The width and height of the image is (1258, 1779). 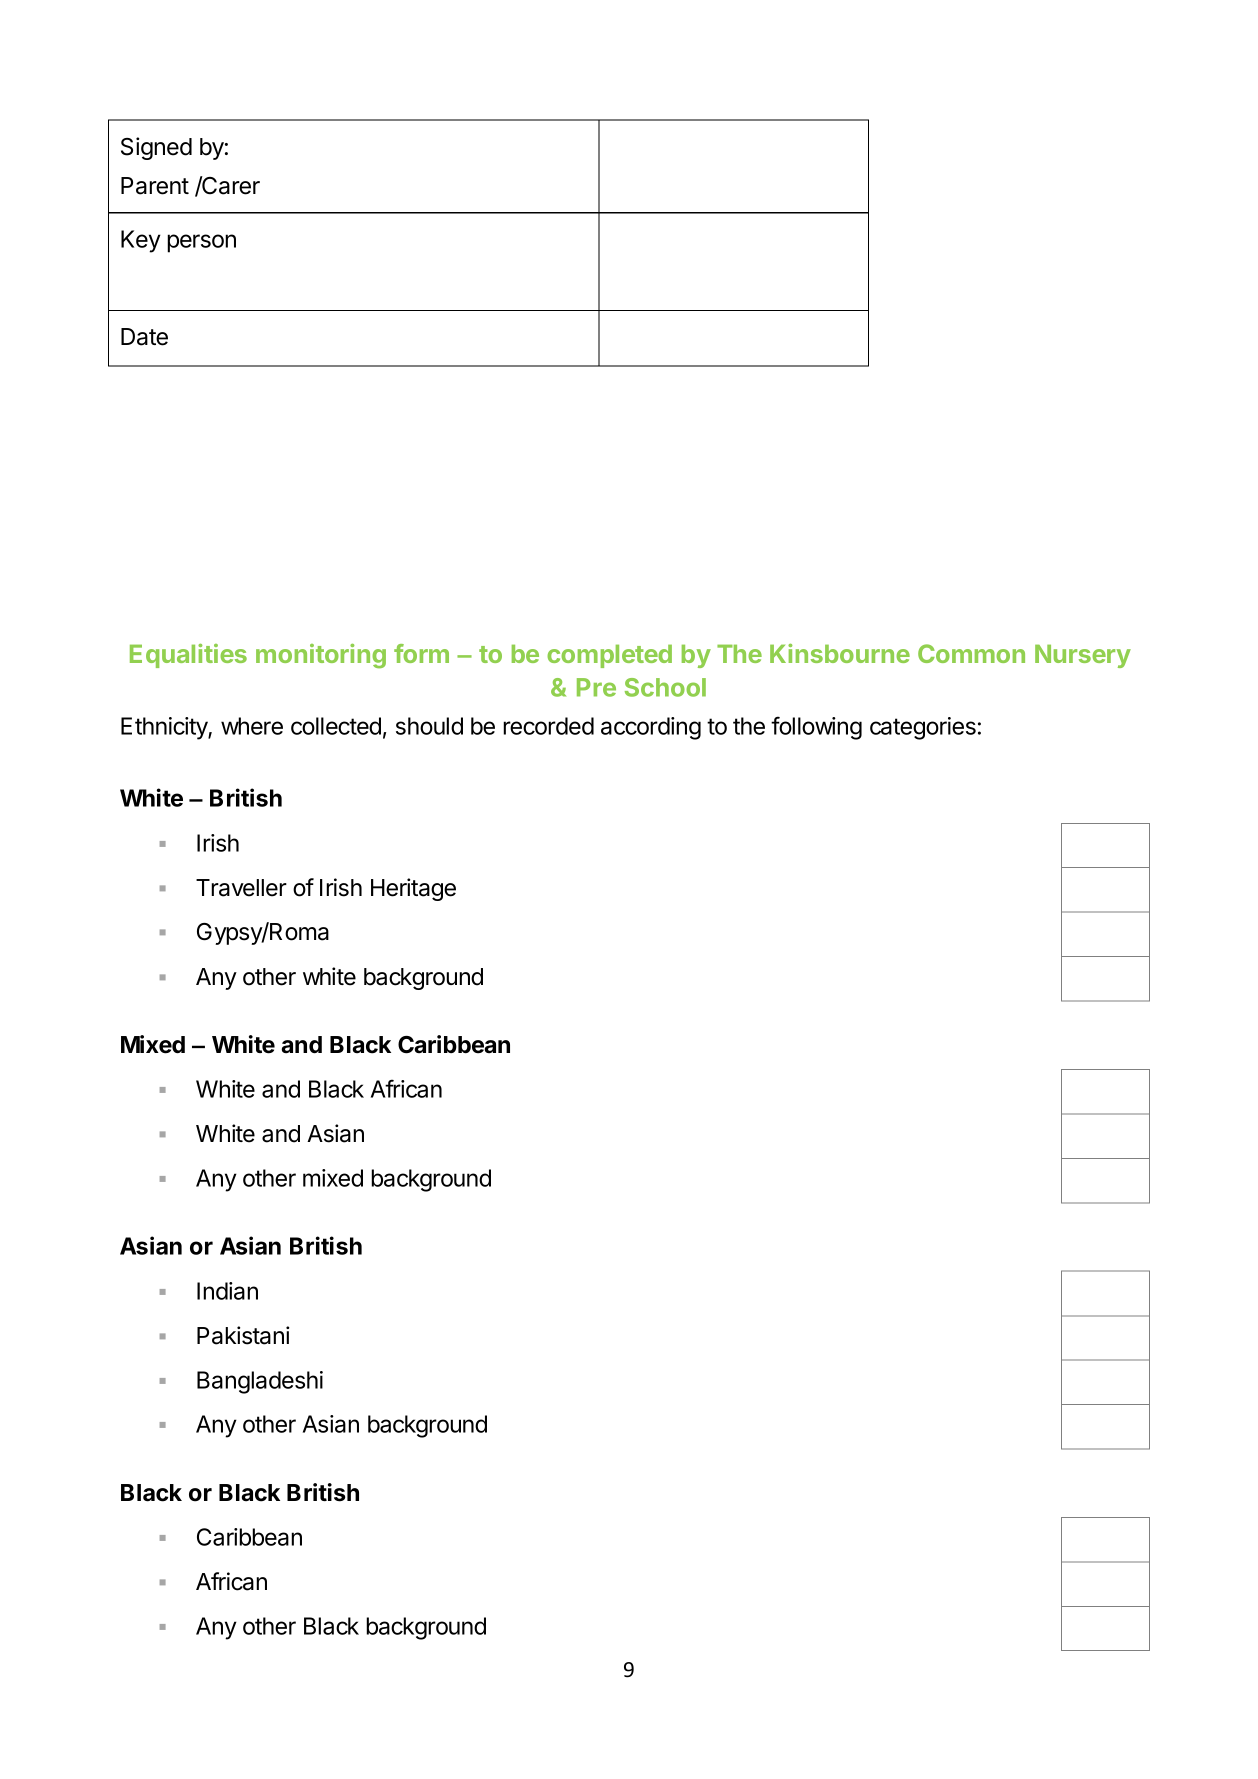 What do you see at coordinates (243, 1335) in the image?
I see `Pakistani` at bounding box center [243, 1335].
